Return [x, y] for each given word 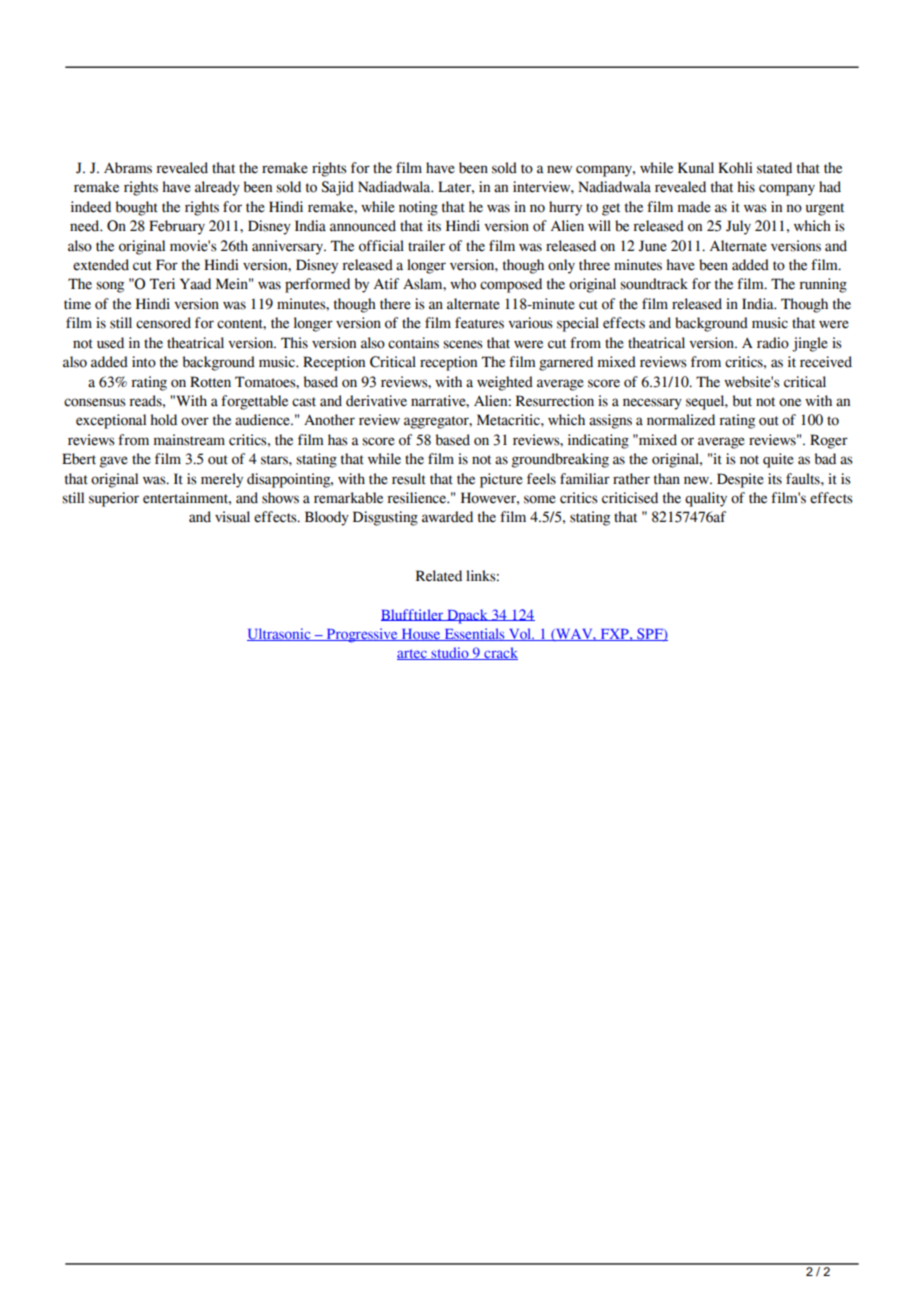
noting [418, 208]
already [217, 188]
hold [163, 420]
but [742, 401]
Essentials [474, 634]
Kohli [735, 168]
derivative [376, 401]
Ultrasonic [280, 634]
